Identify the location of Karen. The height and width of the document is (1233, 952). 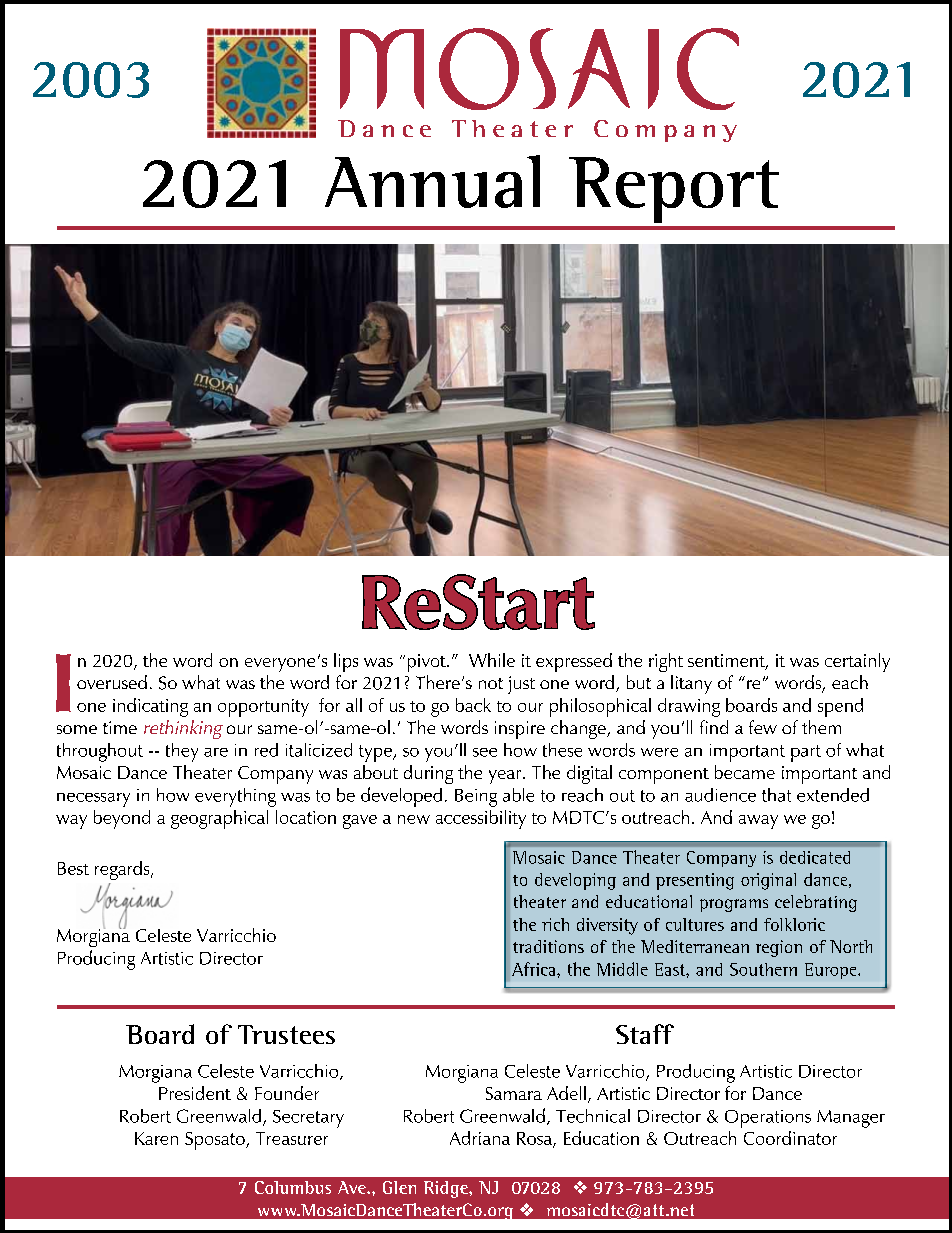
(156, 1138).
